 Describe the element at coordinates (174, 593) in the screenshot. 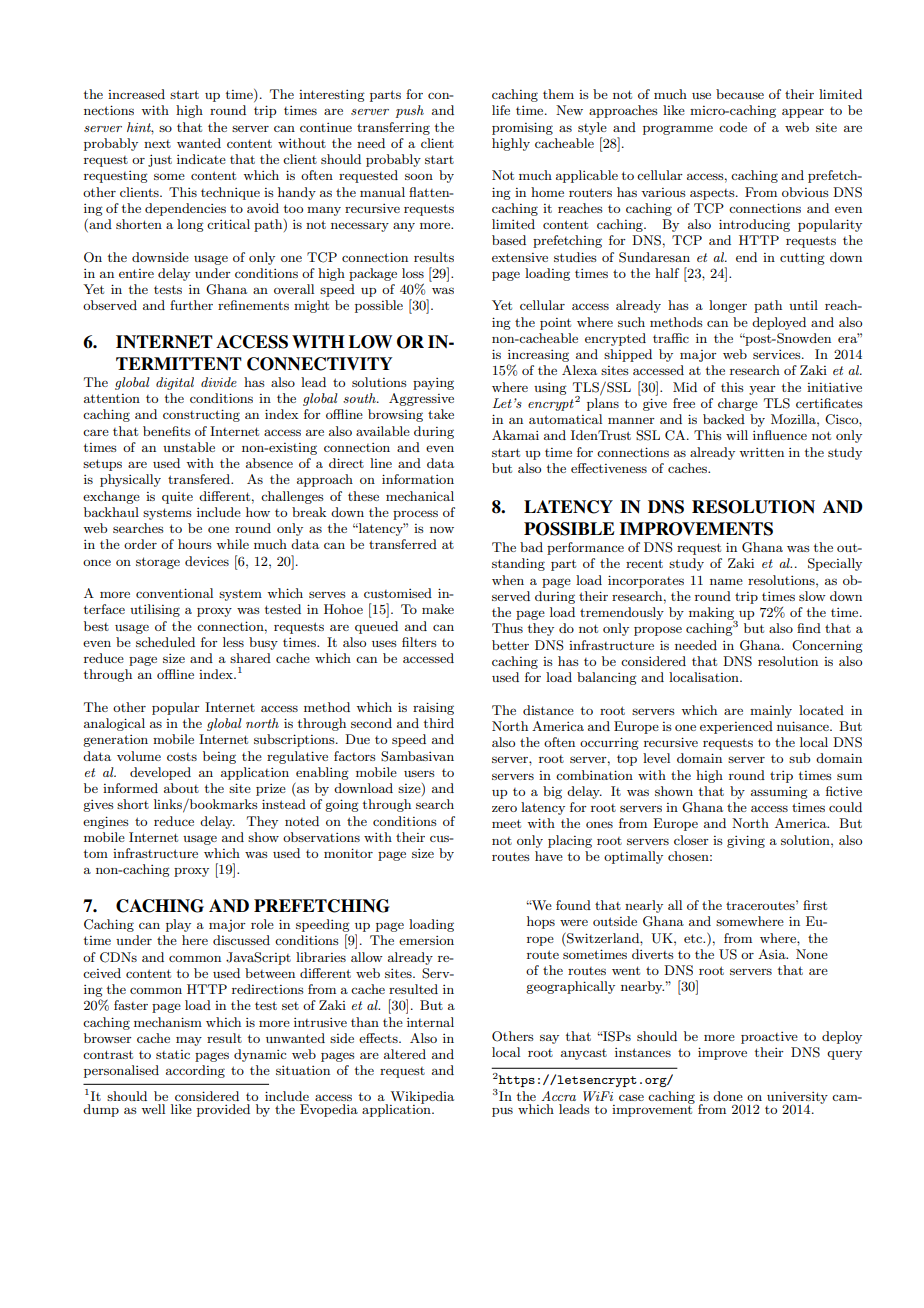

I see `conventional` at that location.
